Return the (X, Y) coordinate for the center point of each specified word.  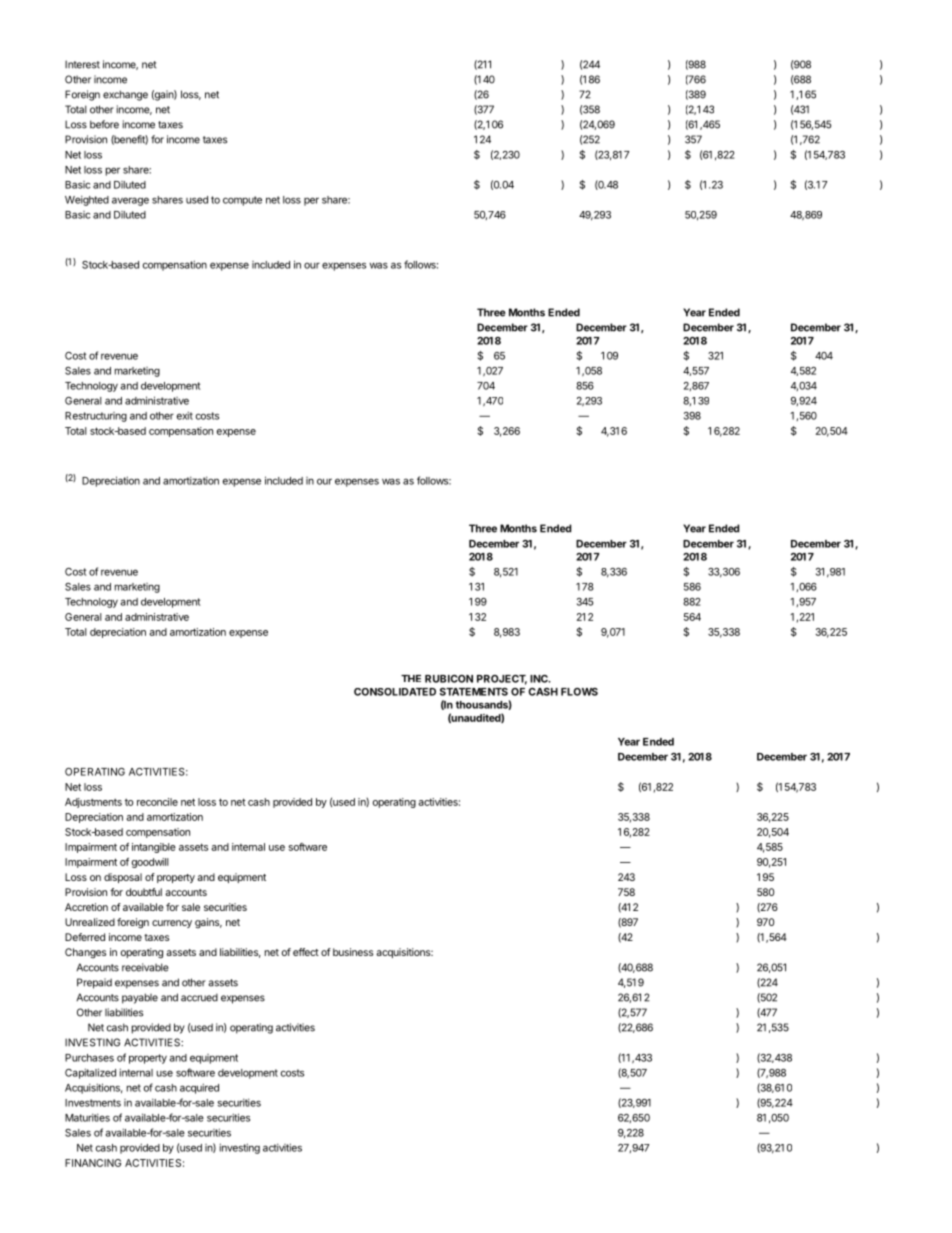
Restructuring (96, 417)
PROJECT (502, 680)
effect (306, 952)
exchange (125, 95)
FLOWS (579, 692)
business (353, 952)
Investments (93, 1103)
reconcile (157, 802)
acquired (199, 1088)
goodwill (150, 863)
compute (242, 201)
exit (185, 415)
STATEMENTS (474, 692)
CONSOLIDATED (395, 692)
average (130, 201)
